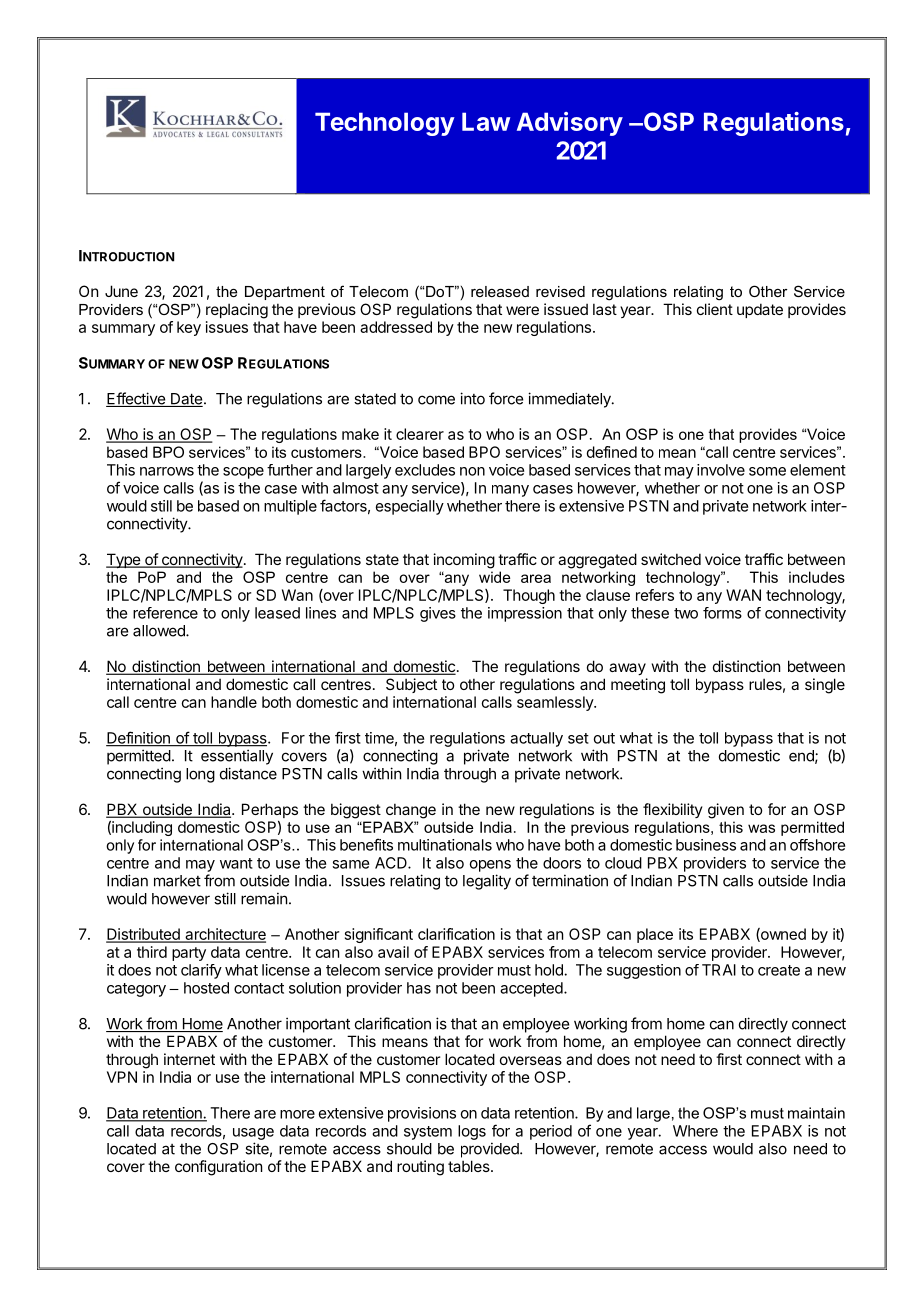  I want to click on Advisory, so click(570, 124).
